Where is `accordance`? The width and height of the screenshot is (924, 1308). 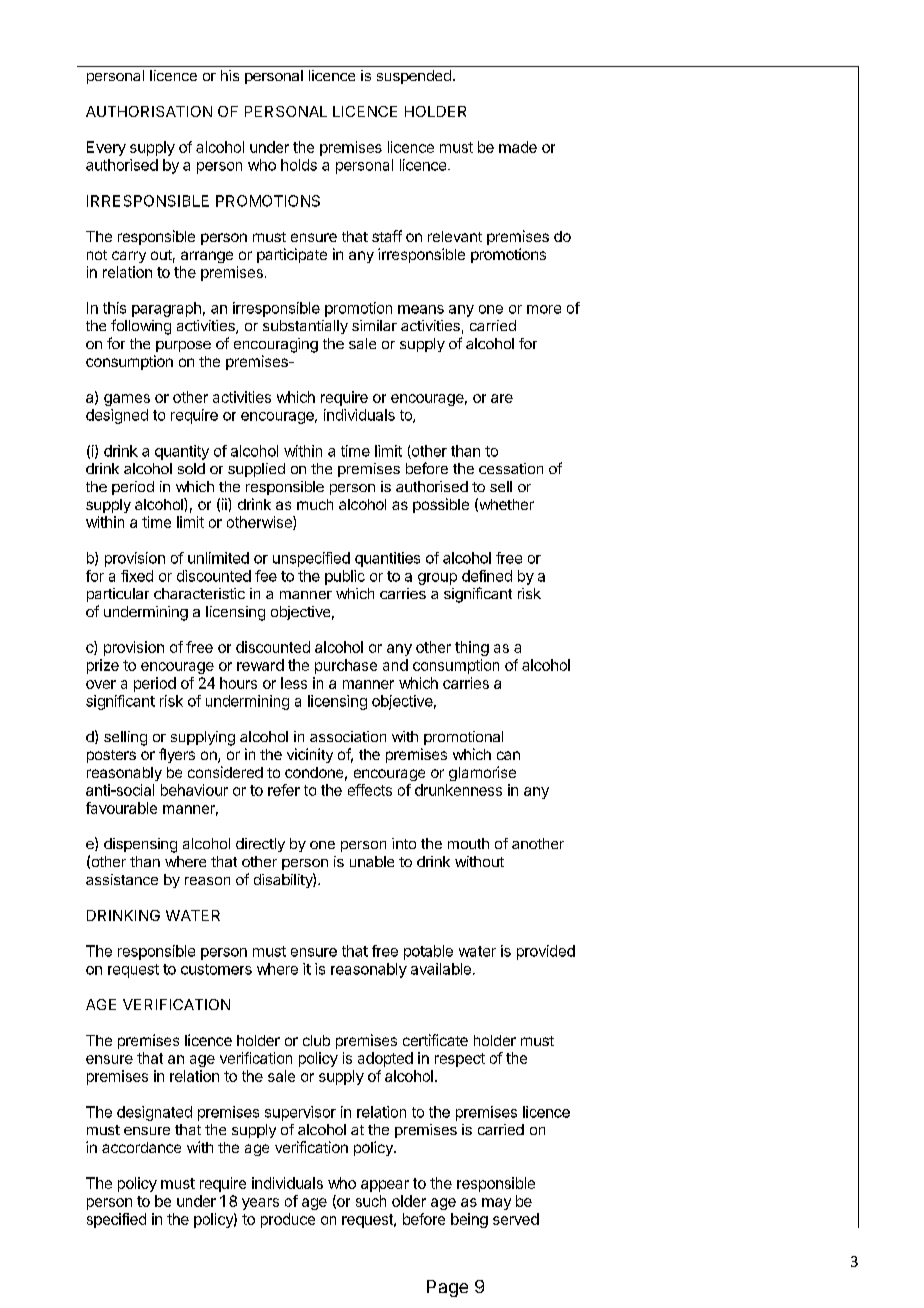
accordance is located at coordinates (141, 1147).
